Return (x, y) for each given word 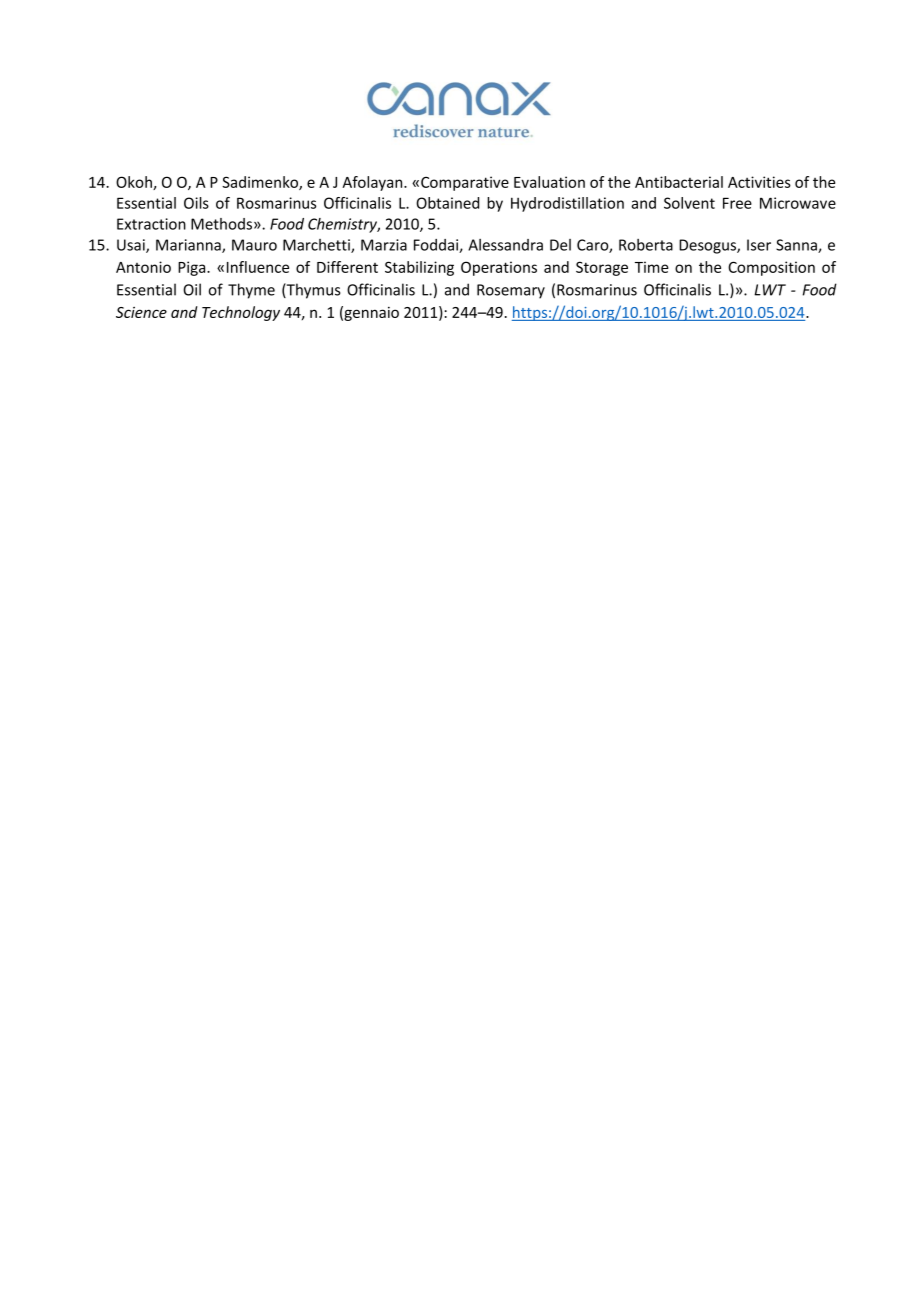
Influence (258, 267)
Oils (196, 203)
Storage (602, 268)
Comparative (465, 183)
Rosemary (511, 291)
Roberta (646, 245)
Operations (499, 268)
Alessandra (505, 245)
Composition (771, 268)
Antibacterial (679, 182)
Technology (241, 313)
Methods (221, 224)
